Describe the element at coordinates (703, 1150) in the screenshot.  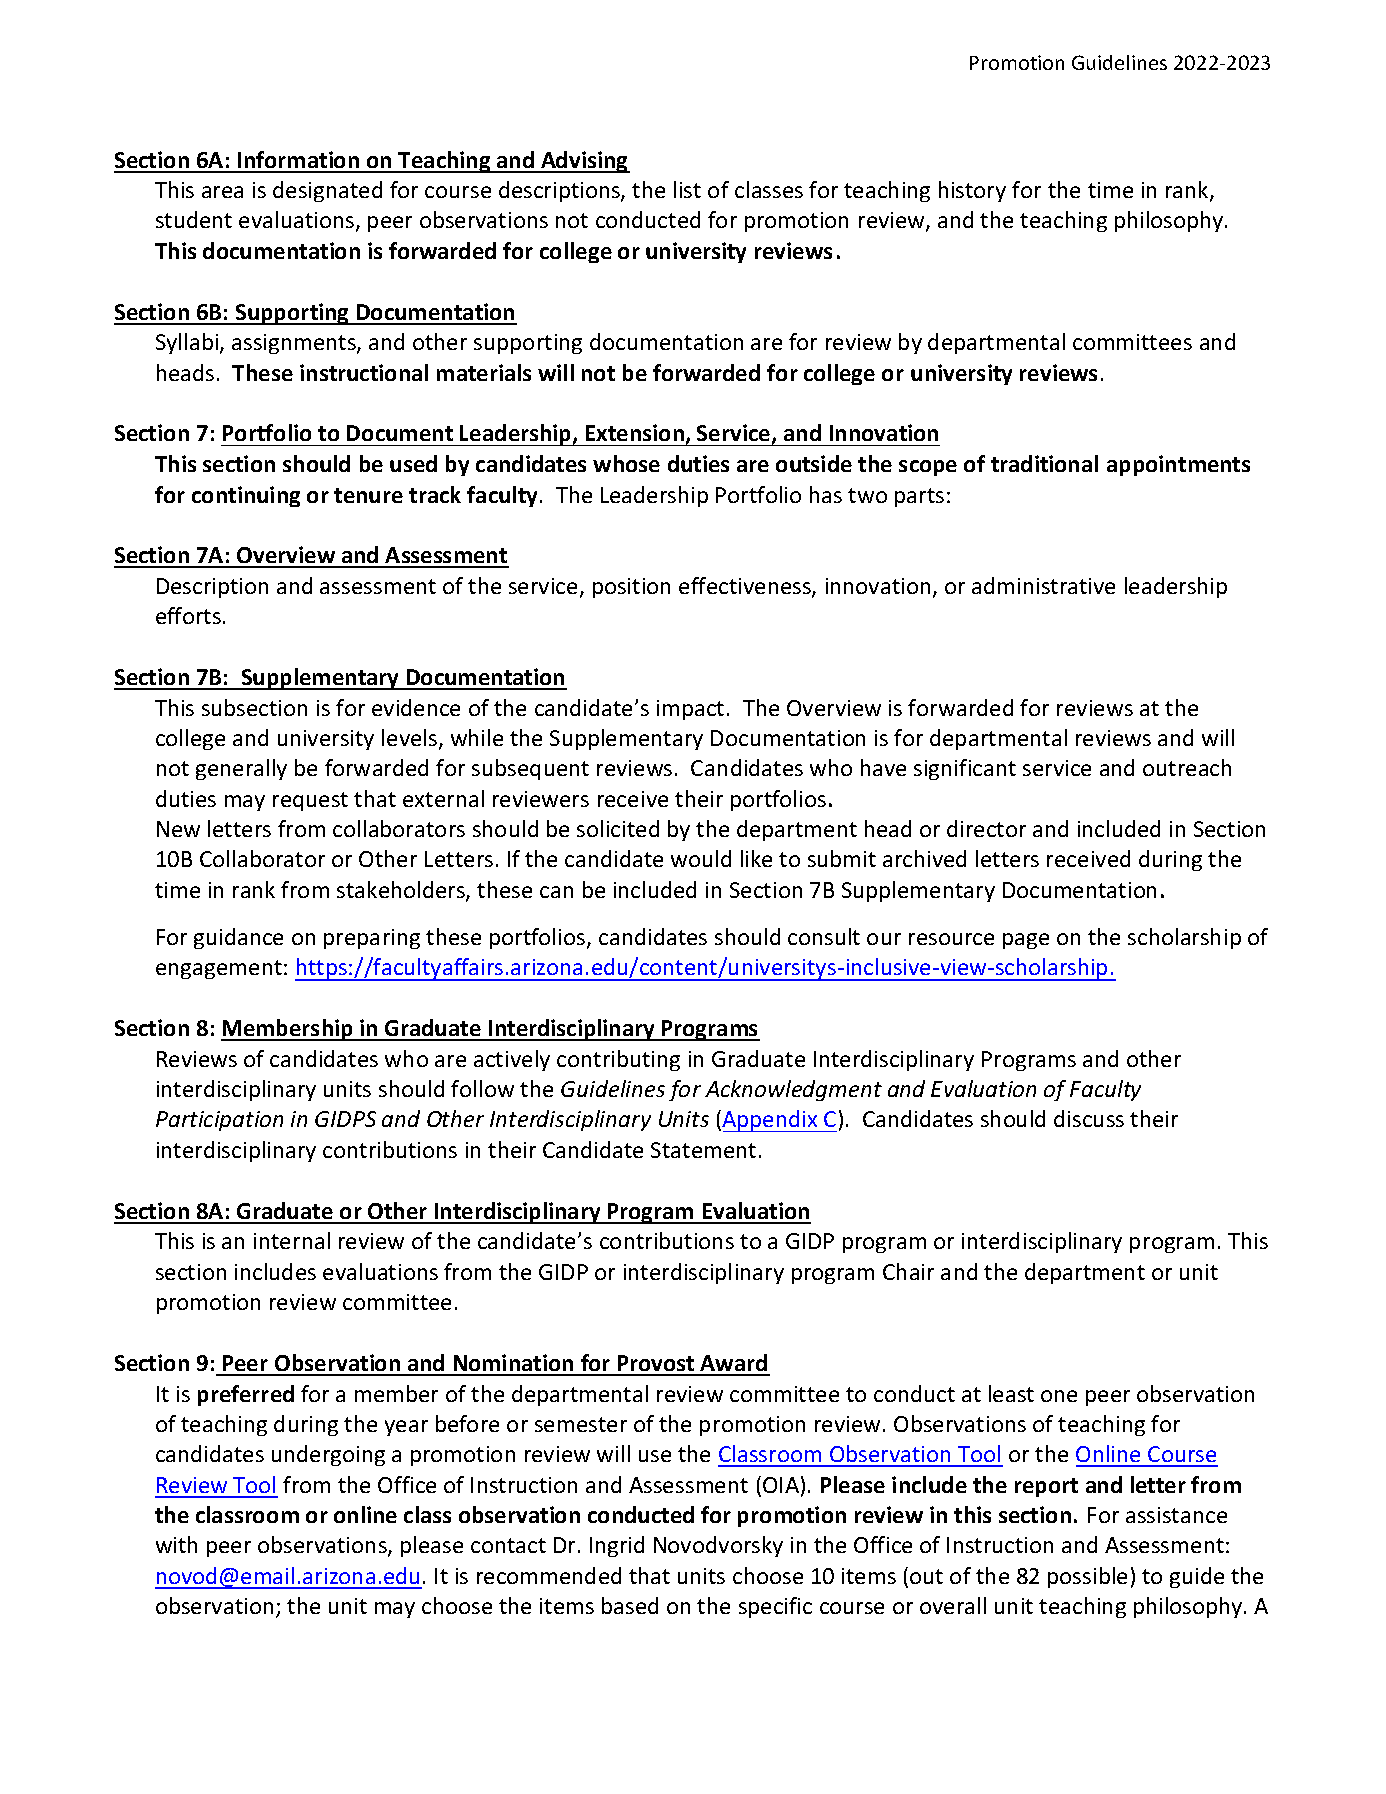
I see `Statement` at that location.
